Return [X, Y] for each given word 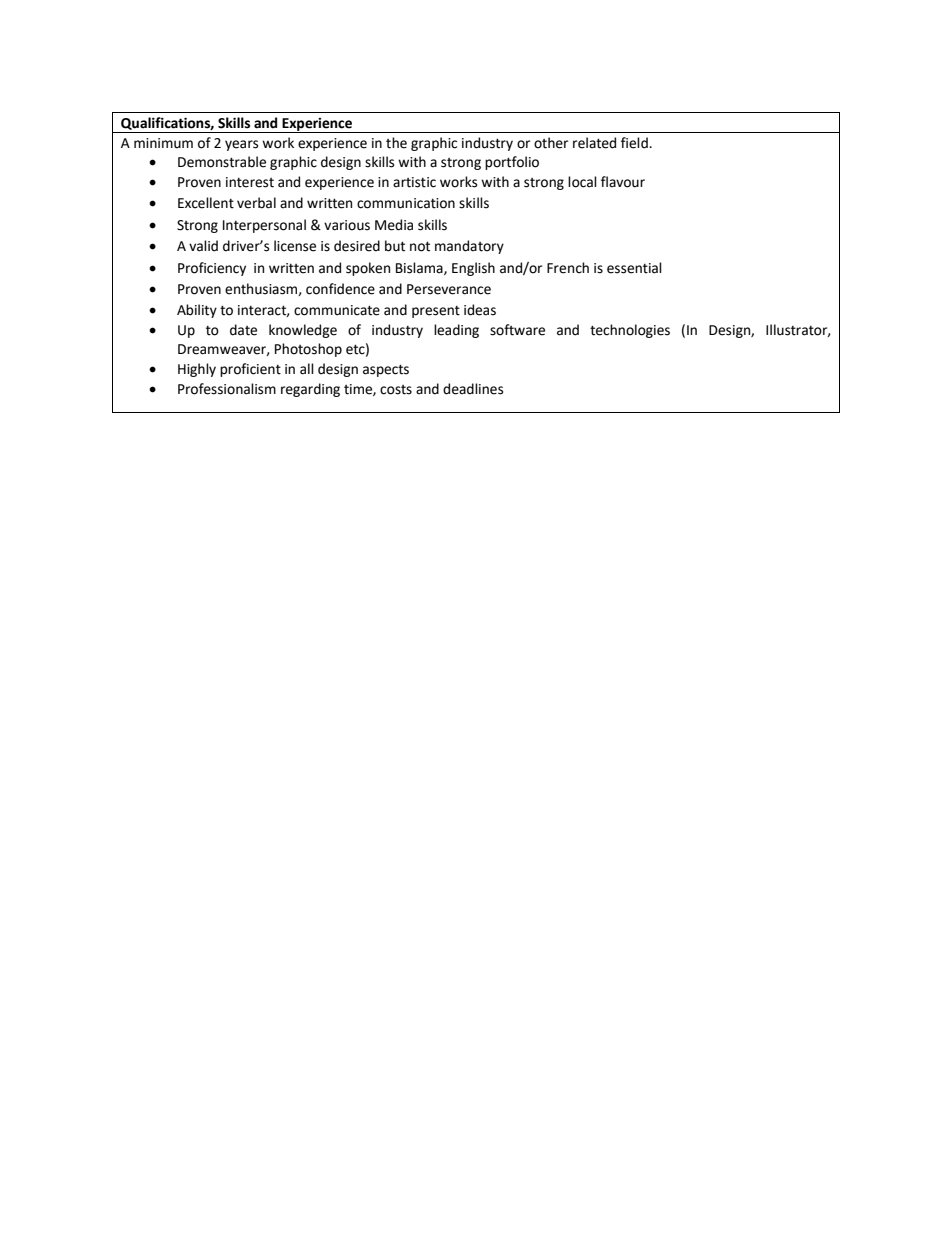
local [582, 182]
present [436, 312]
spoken [368, 269]
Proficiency [212, 269]
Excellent [206, 203]
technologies [630, 331]
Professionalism [227, 389]
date [243, 330]
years [241, 145]
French [568, 268]
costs [396, 390]
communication [406, 203]
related [594, 143]
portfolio [512, 163]
